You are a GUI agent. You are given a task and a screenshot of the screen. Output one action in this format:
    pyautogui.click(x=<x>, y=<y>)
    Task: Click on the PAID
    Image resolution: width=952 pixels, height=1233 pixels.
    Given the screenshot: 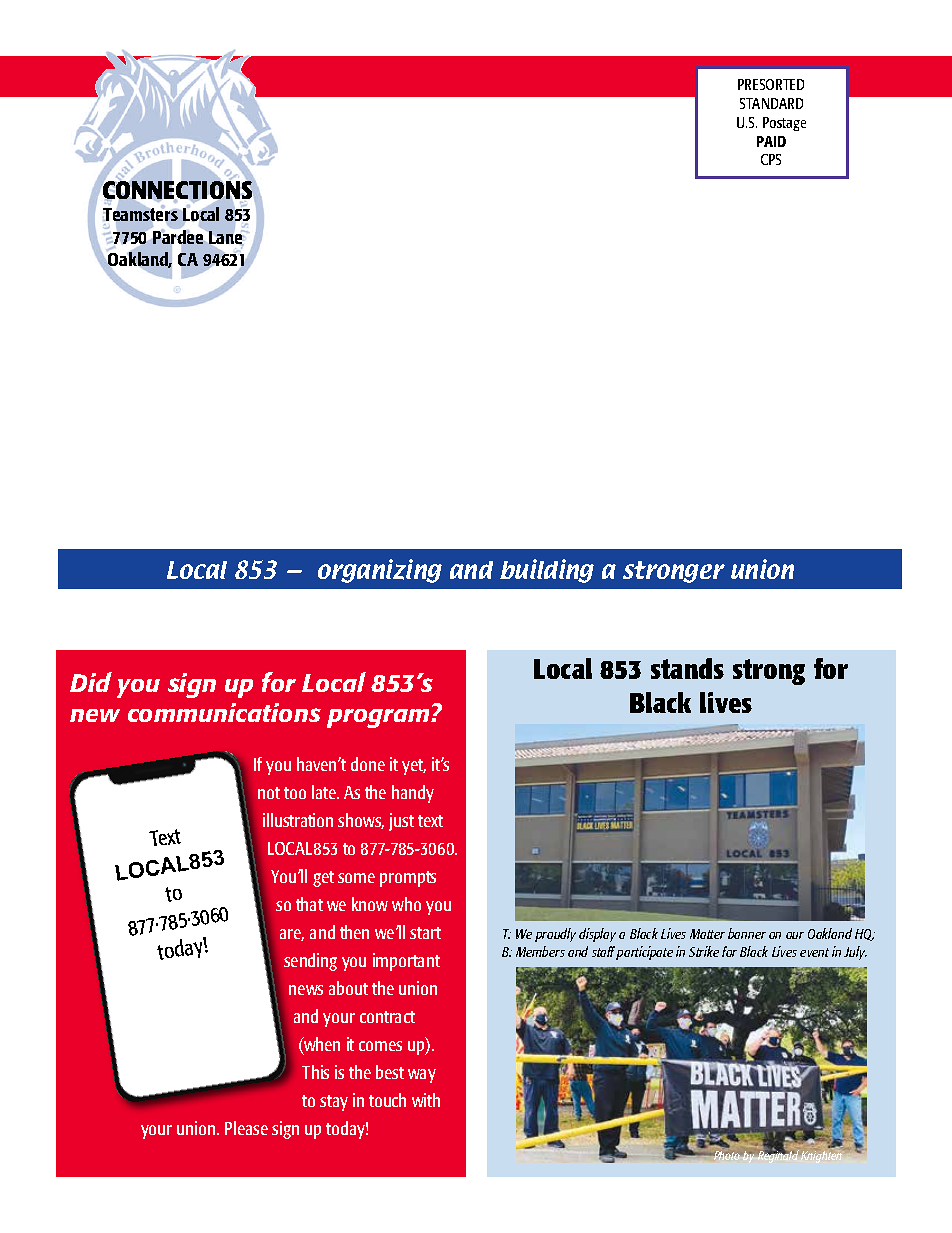 What is the action you would take?
    pyautogui.click(x=771, y=141)
